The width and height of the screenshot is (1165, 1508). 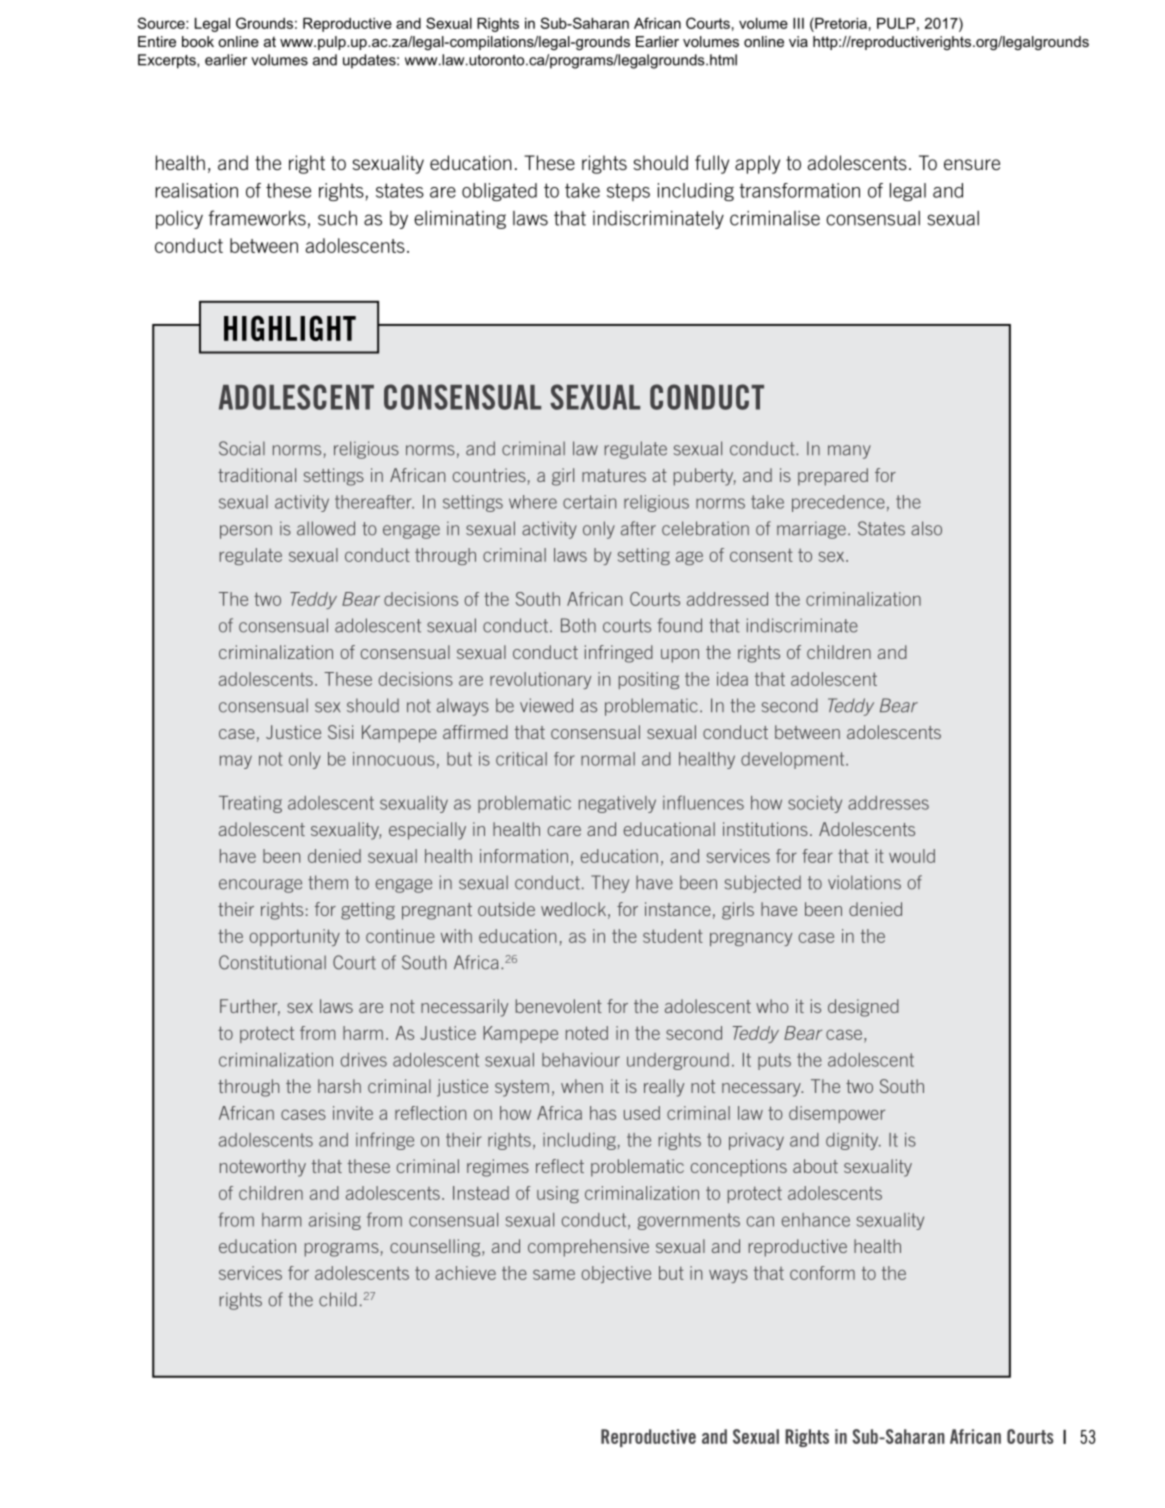 What do you see at coordinates (250, 804) in the screenshot?
I see `Treating` at bounding box center [250, 804].
